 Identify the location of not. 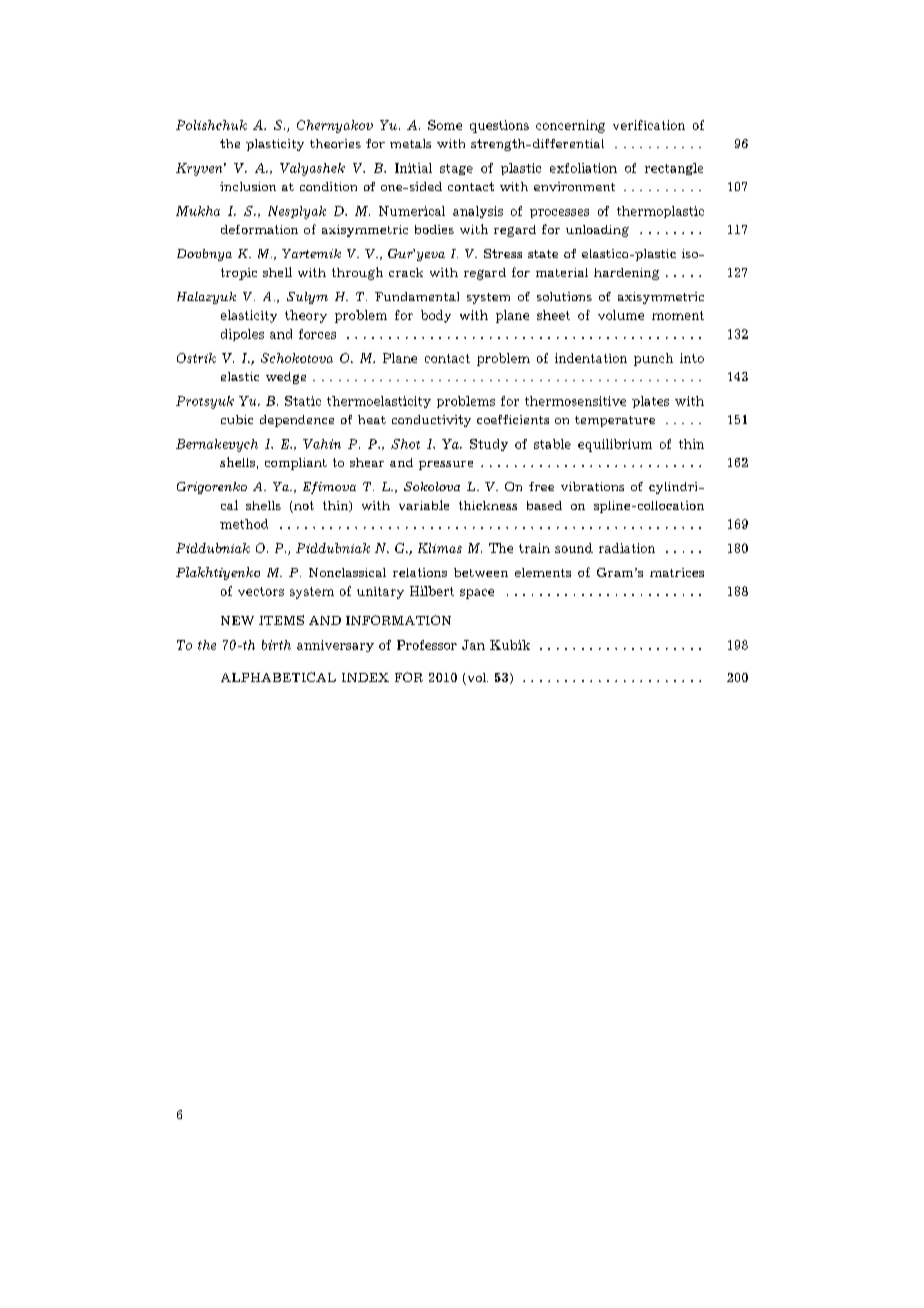
(303, 507).
